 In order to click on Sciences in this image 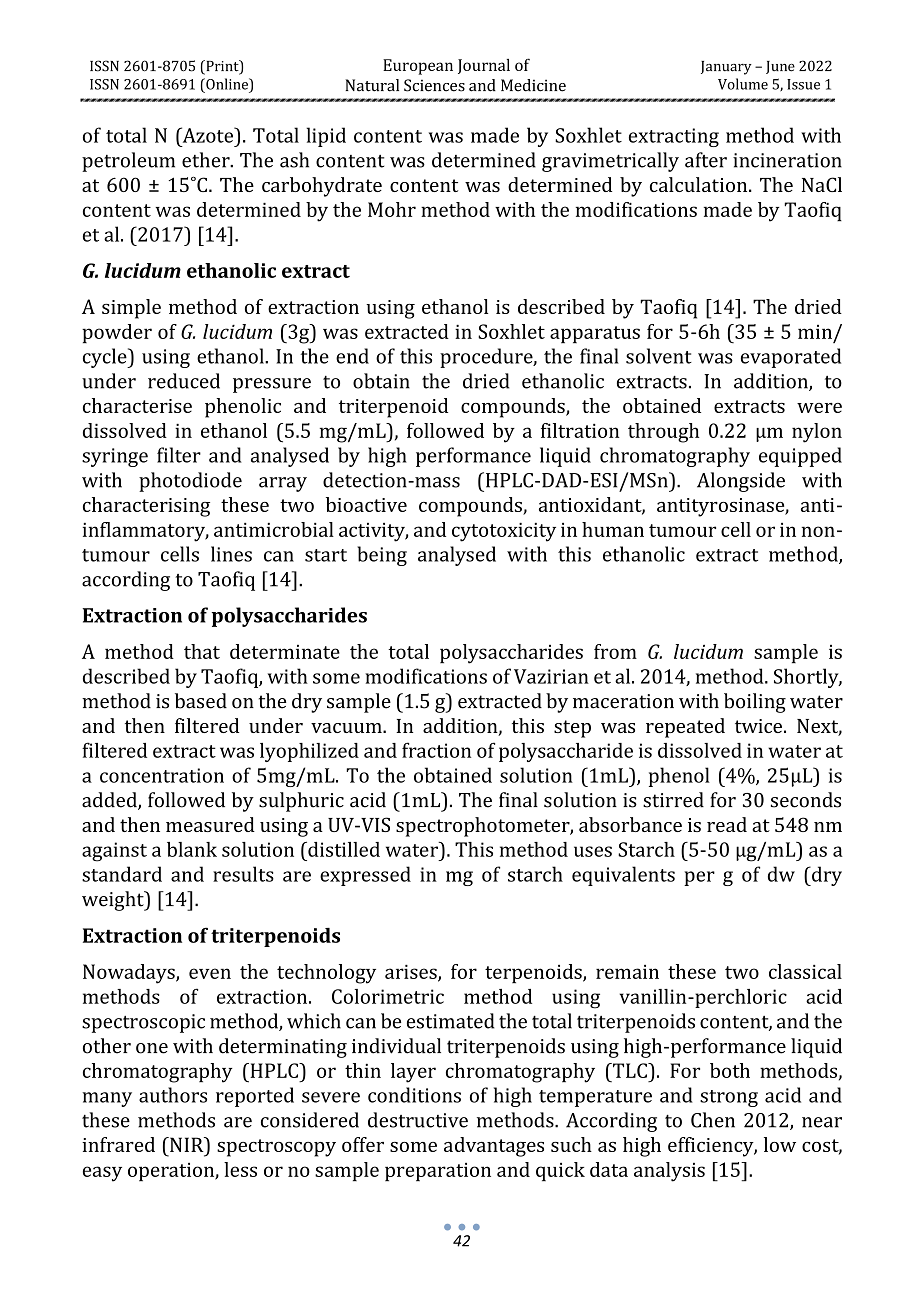, I will do `click(434, 85)`.
